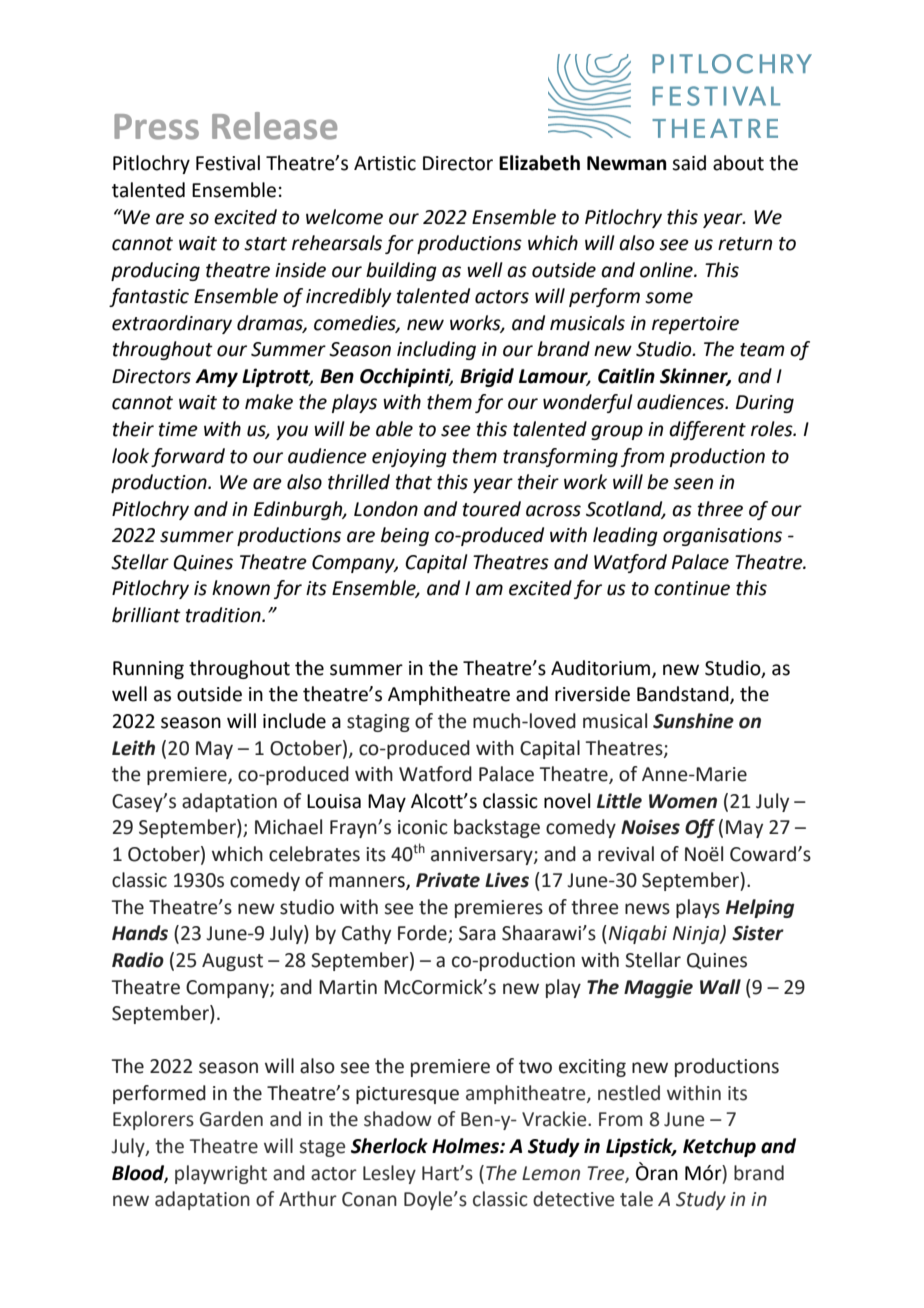  Describe the element at coordinates (487, 377) in the screenshot. I see `Brigid` at that location.
